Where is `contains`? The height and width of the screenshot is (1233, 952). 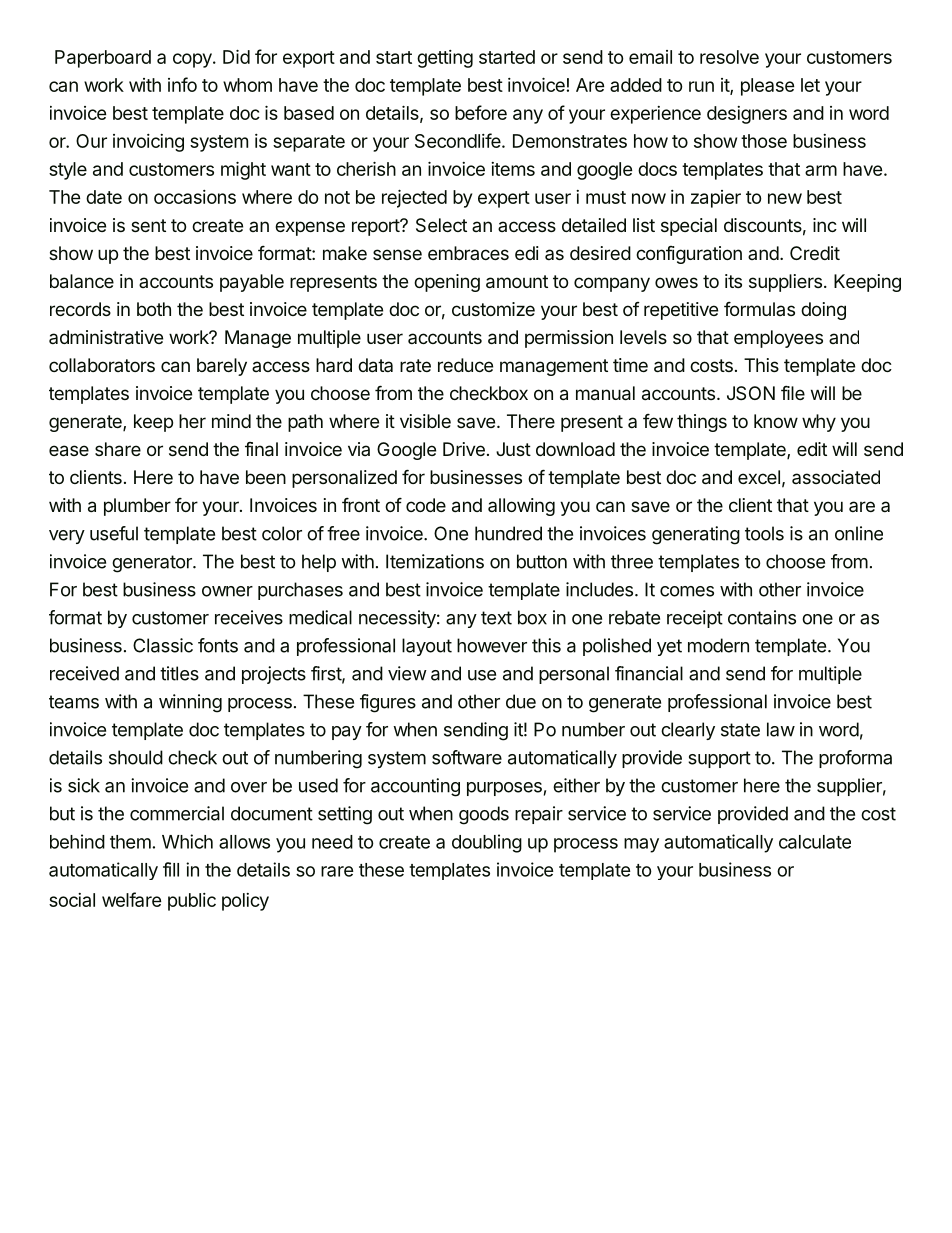 contains is located at coordinates (762, 617).
